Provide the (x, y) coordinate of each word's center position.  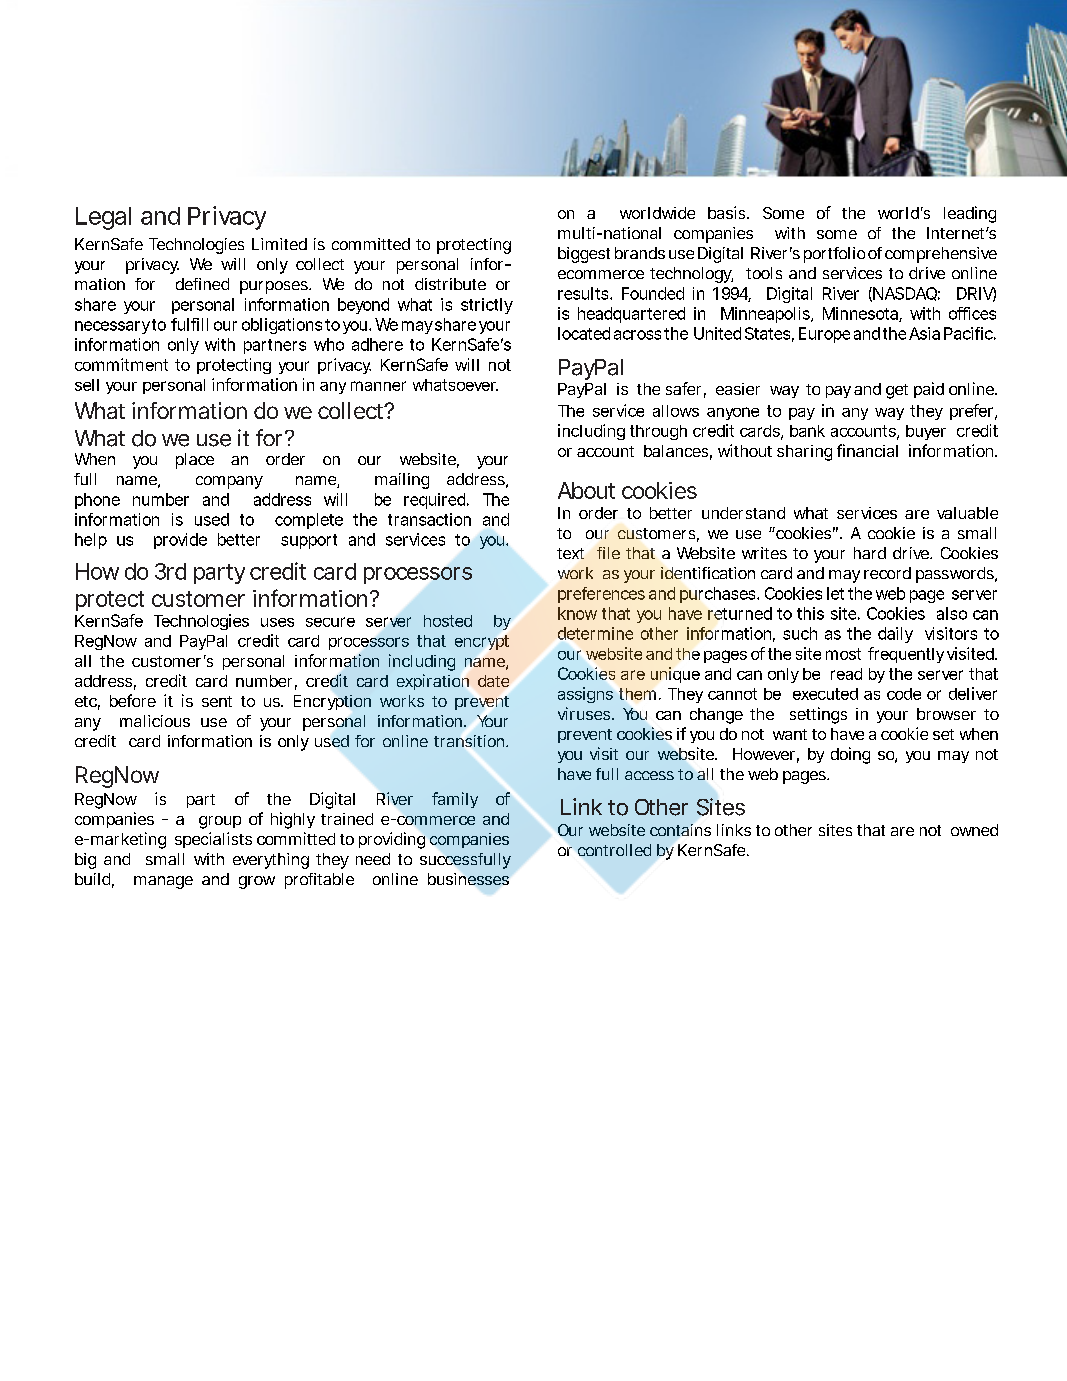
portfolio (834, 255)
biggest (584, 255)
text (570, 553)
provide (180, 541)
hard (870, 553)
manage (163, 882)
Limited (279, 244)
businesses (468, 879)
